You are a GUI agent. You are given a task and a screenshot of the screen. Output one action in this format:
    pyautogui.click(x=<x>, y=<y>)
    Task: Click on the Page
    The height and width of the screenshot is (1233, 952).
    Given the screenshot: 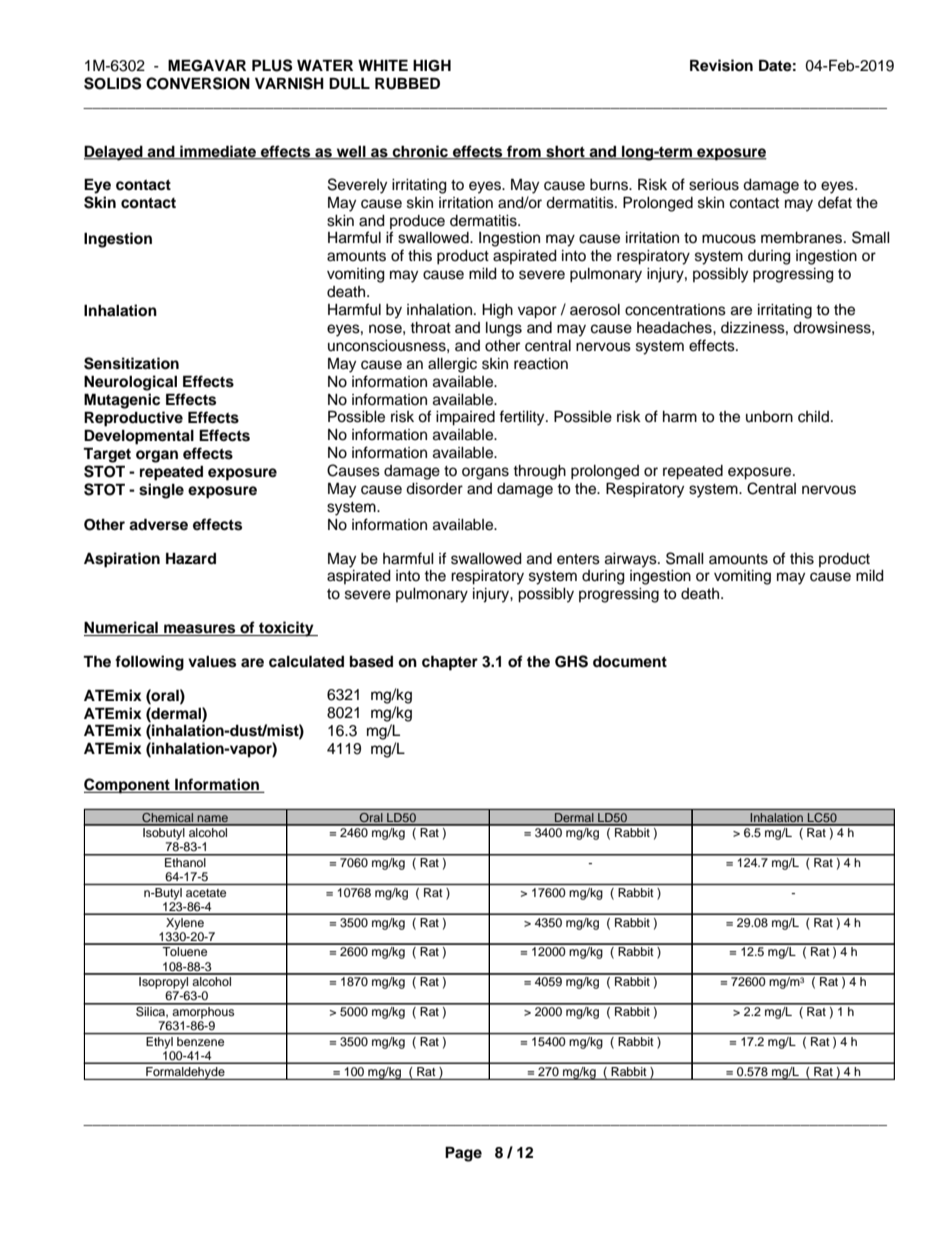 What is the action you would take?
    pyautogui.click(x=463, y=1154)
